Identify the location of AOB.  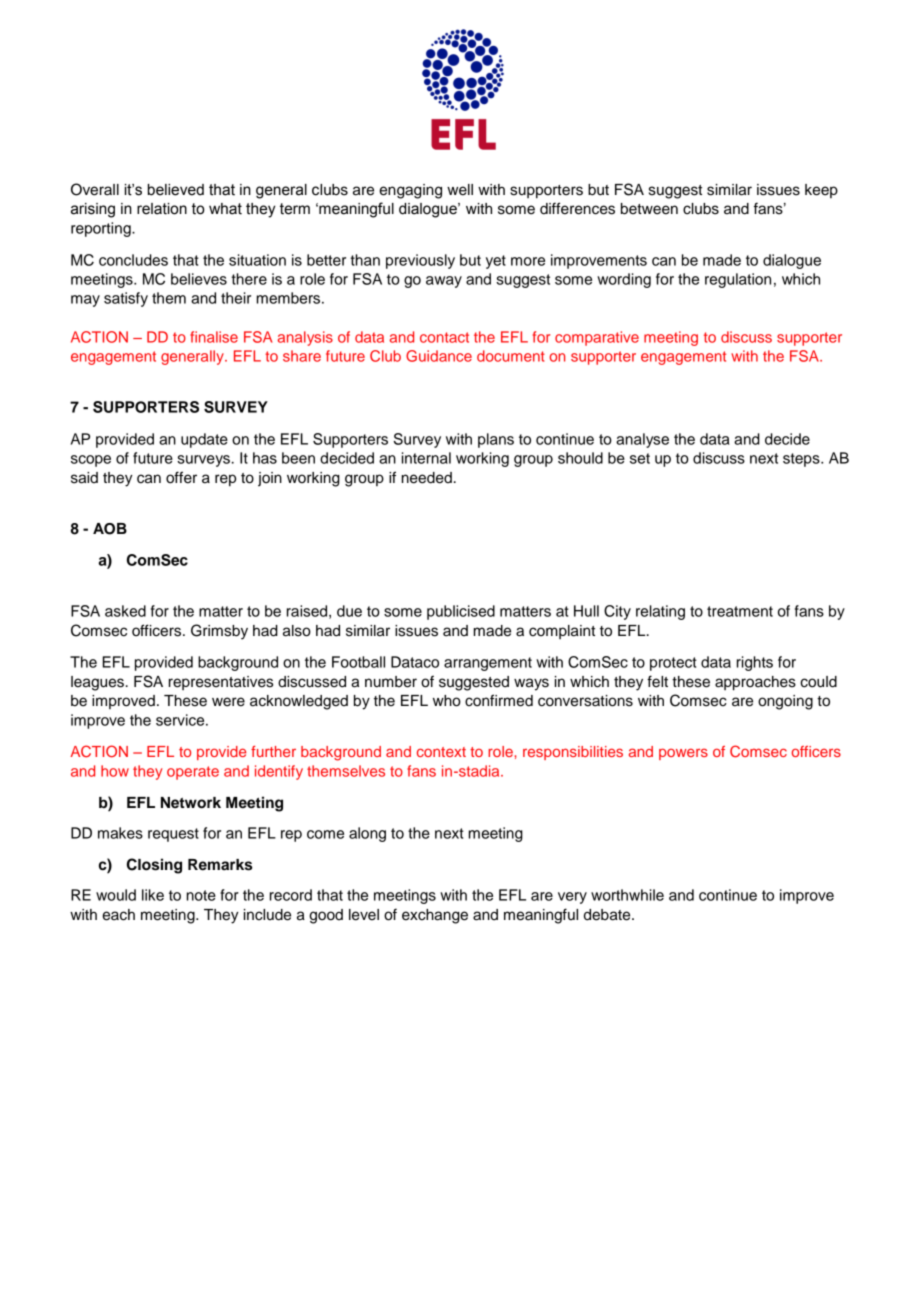
(110, 529).
